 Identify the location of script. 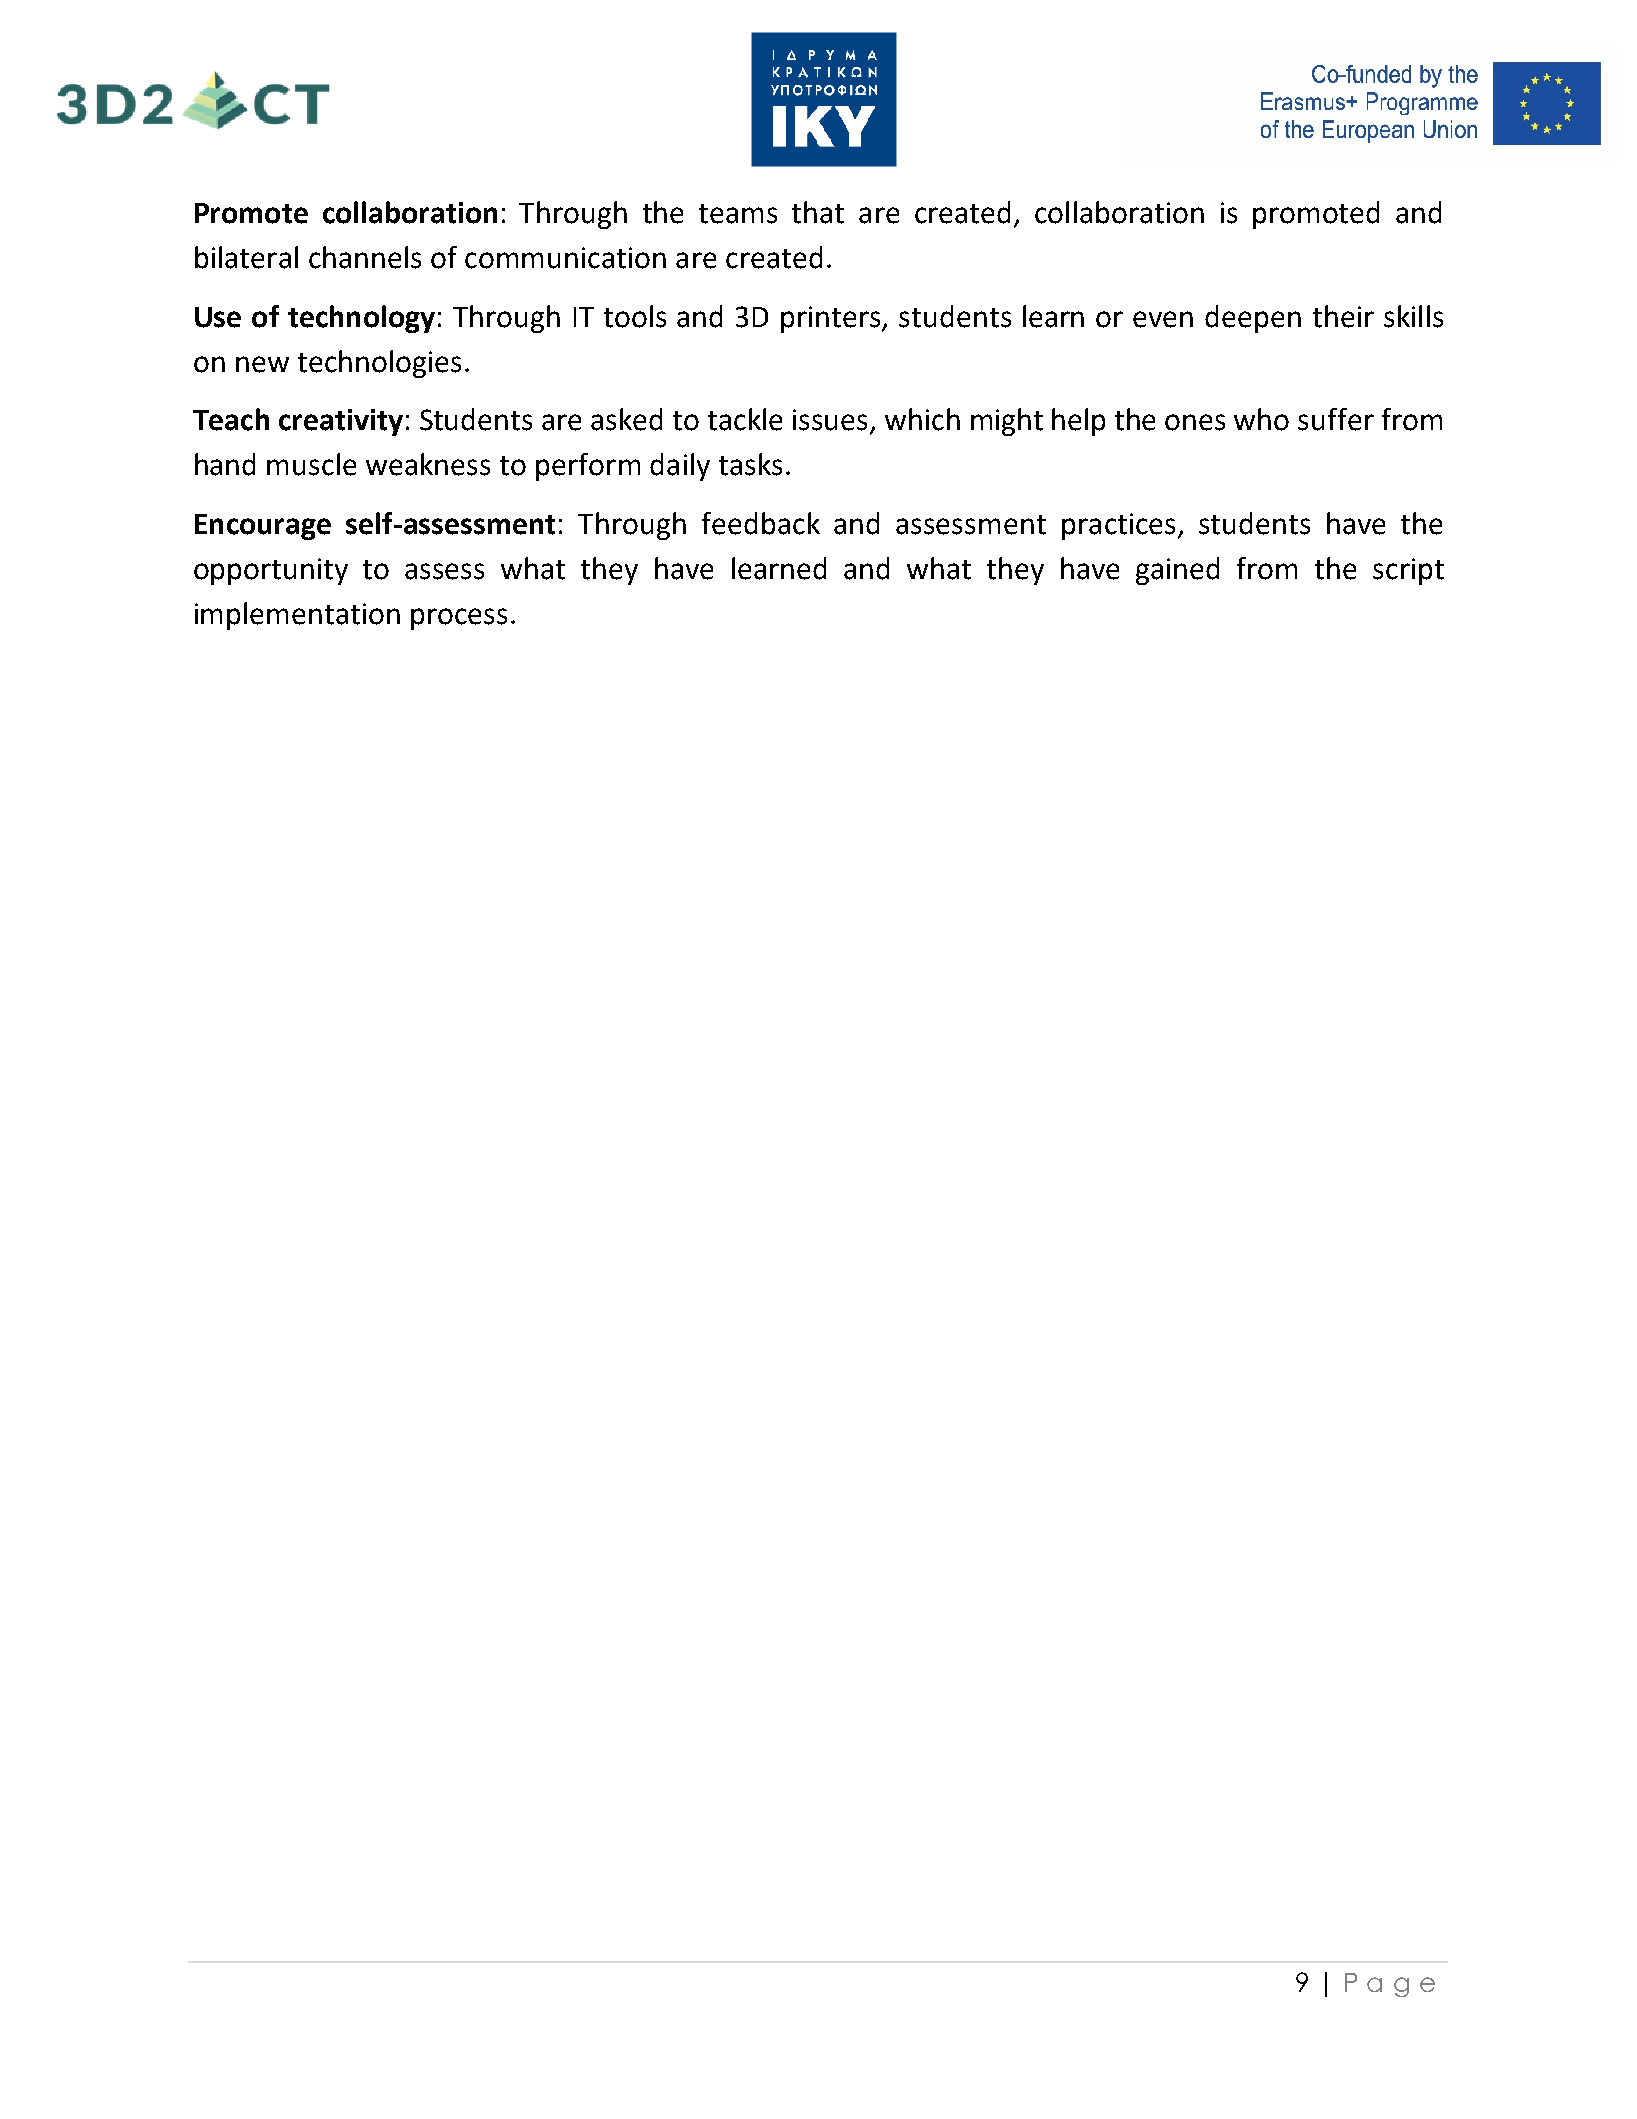
(1408, 571).
